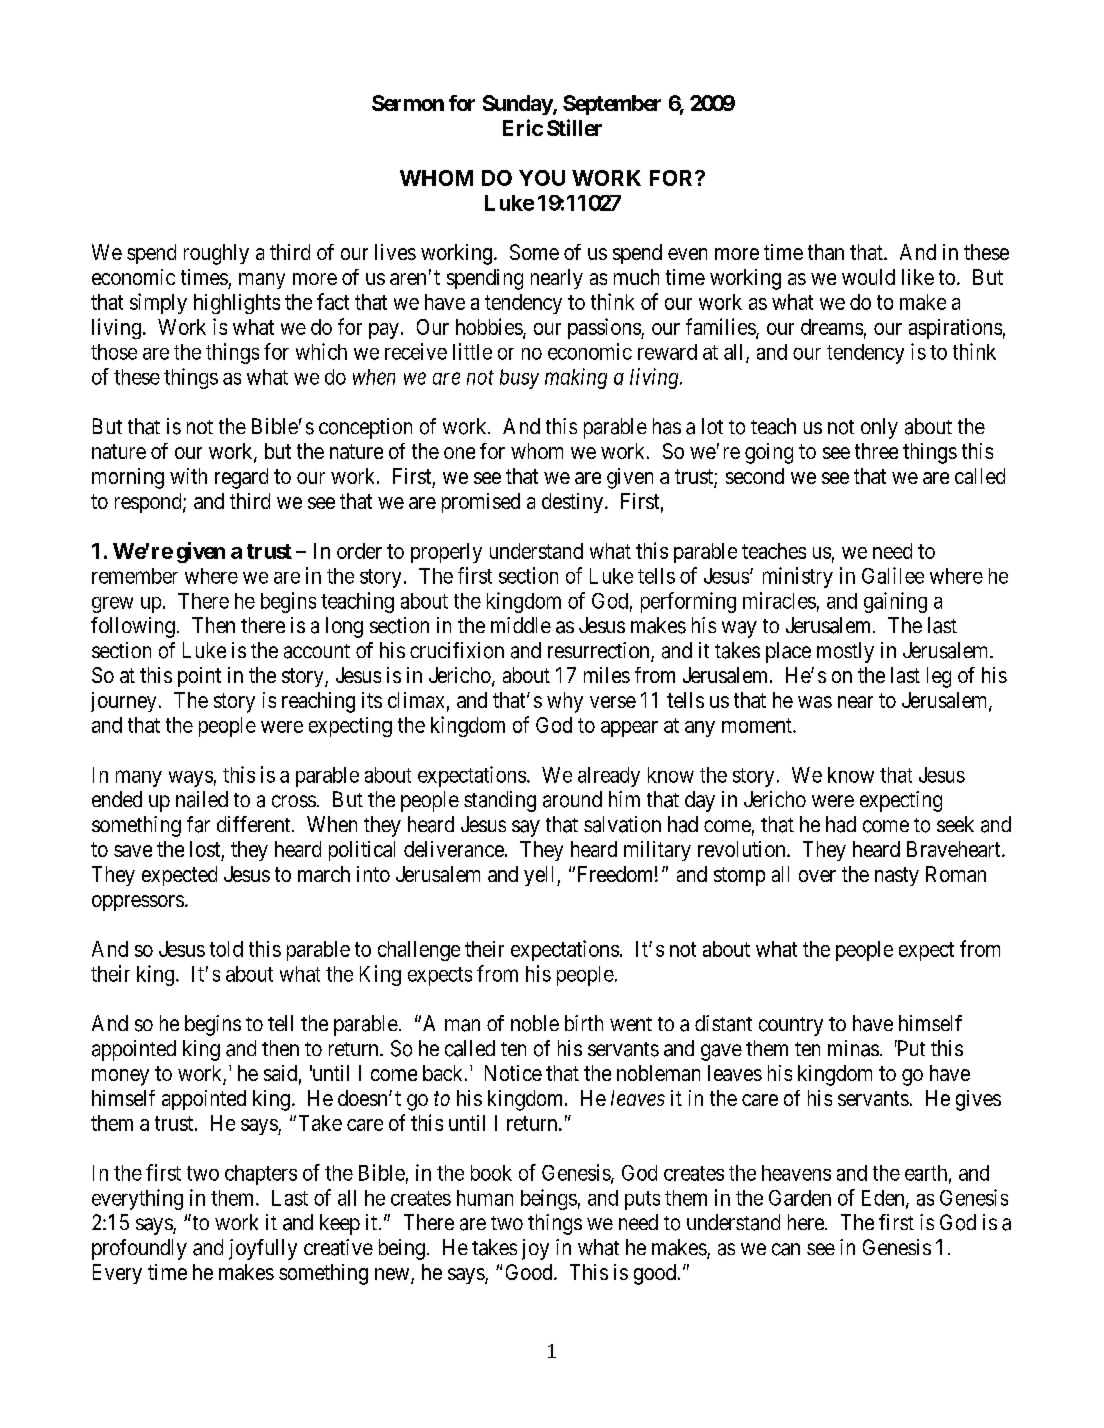 The height and width of the document is (1428, 1104). What do you see at coordinates (485, 1198) in the document?
I see `human` at bounding box center [485, 1198].
